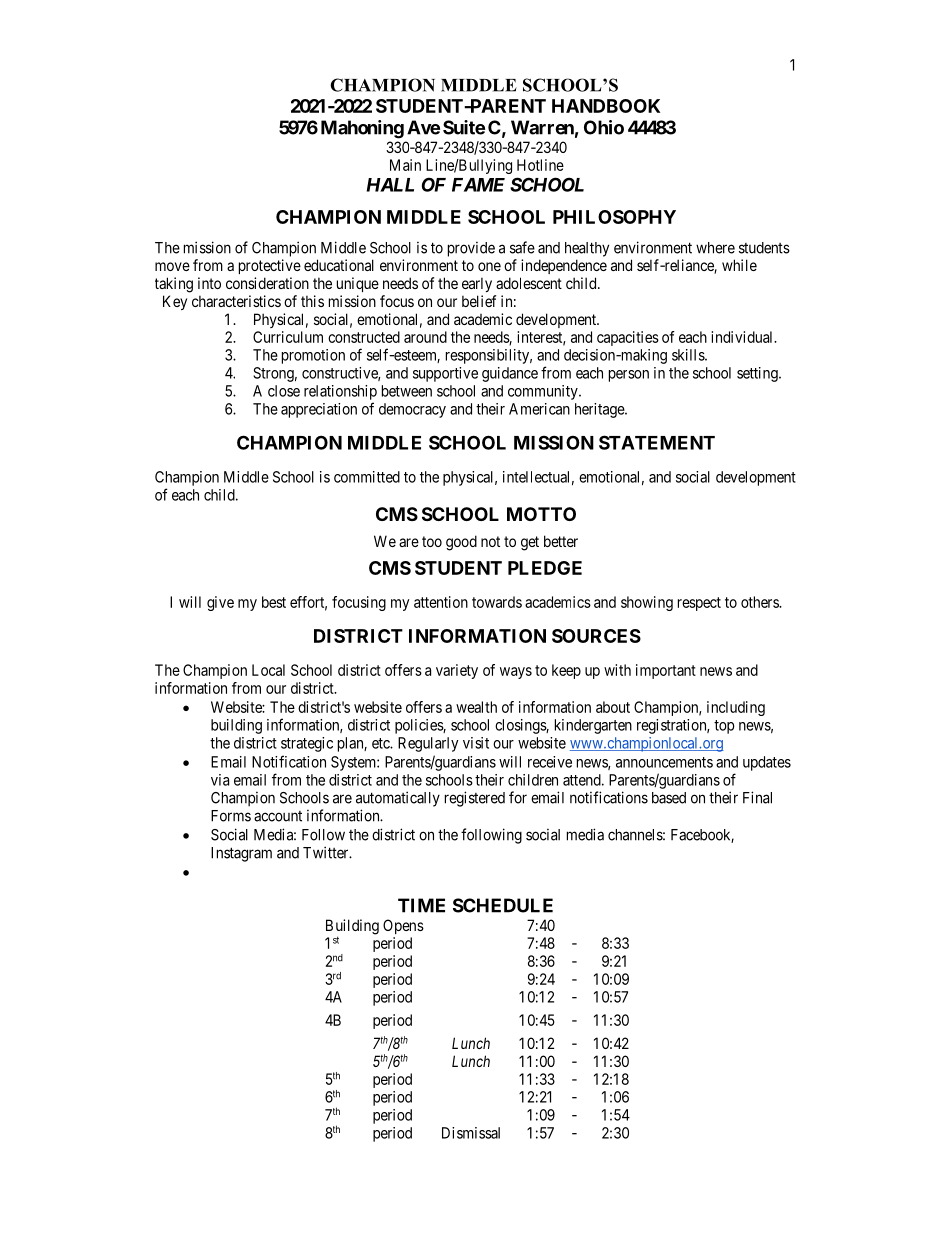  I want to click on Ohio, so click(604, 127).
